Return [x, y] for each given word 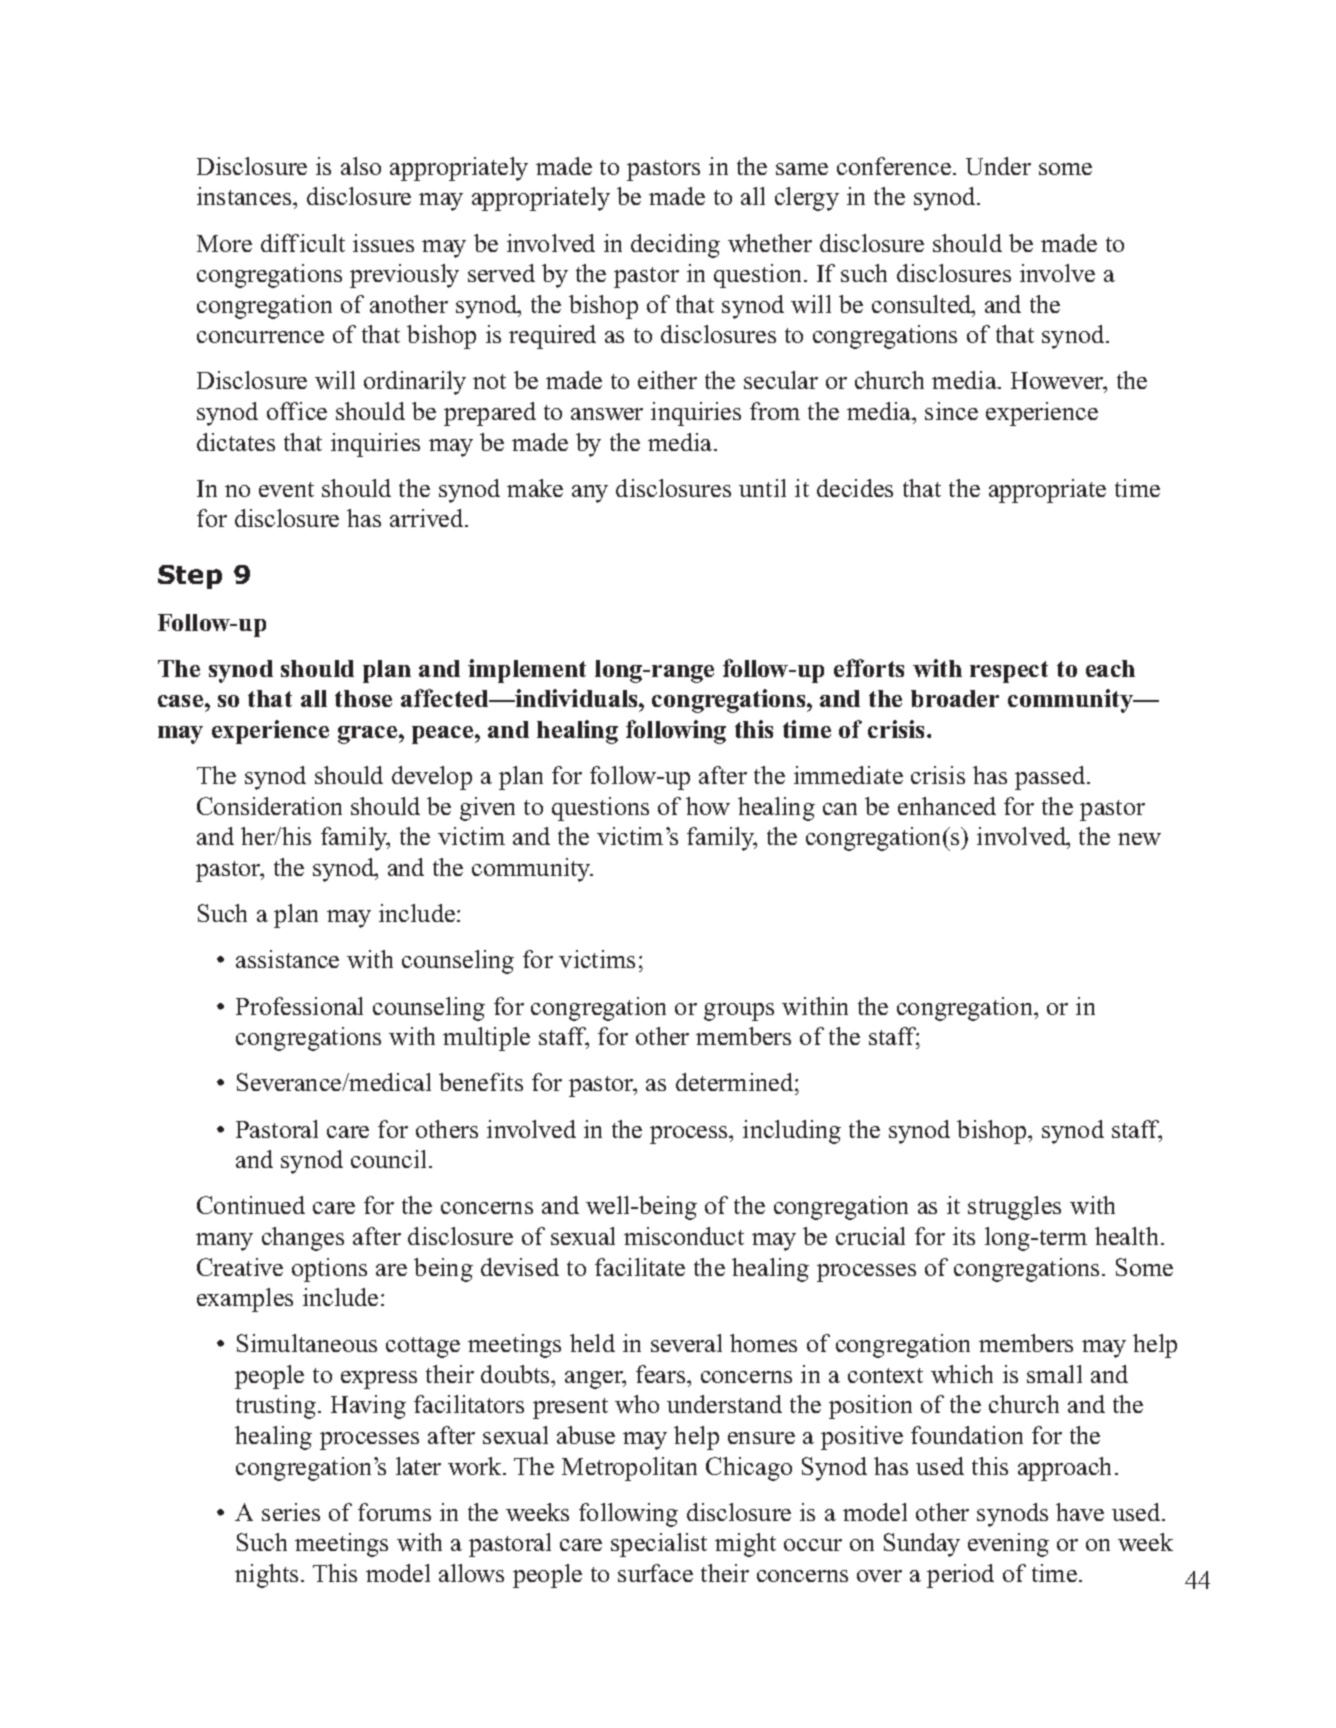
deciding [675, 246]
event [286, 489]
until [762, 488]
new [1139, 839]
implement [527, 671]
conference [894, 166]
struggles [1014, 1208]
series [291, 1512]
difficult [303, 243]
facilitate [640, 1267]
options [329, 1270]
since [951, 411]
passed [1051, 778]
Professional [299, 1006]
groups [739, 1012]
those [363, 698]
